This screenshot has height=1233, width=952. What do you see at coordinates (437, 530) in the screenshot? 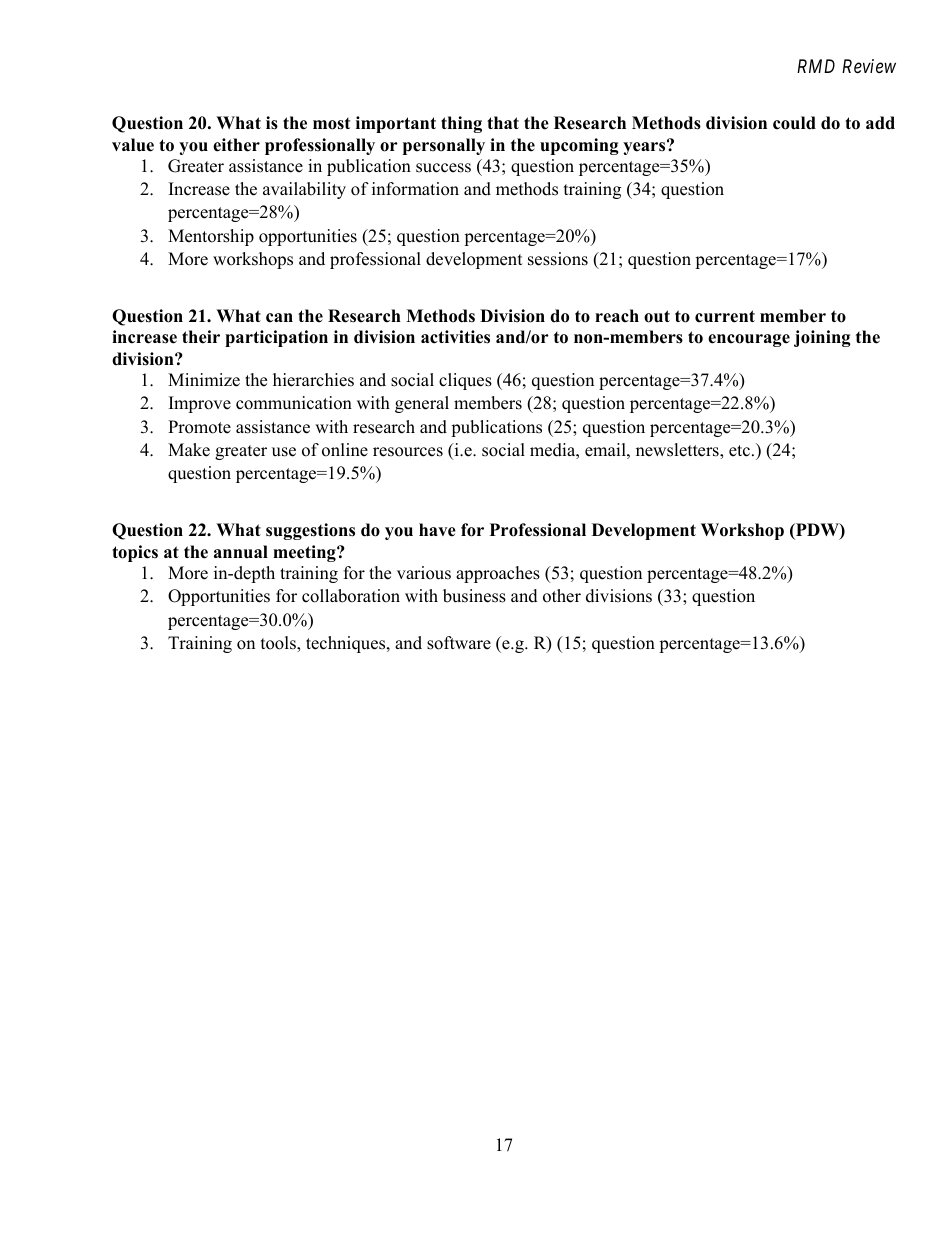
I see `have` at bounding box center [437, 530].
